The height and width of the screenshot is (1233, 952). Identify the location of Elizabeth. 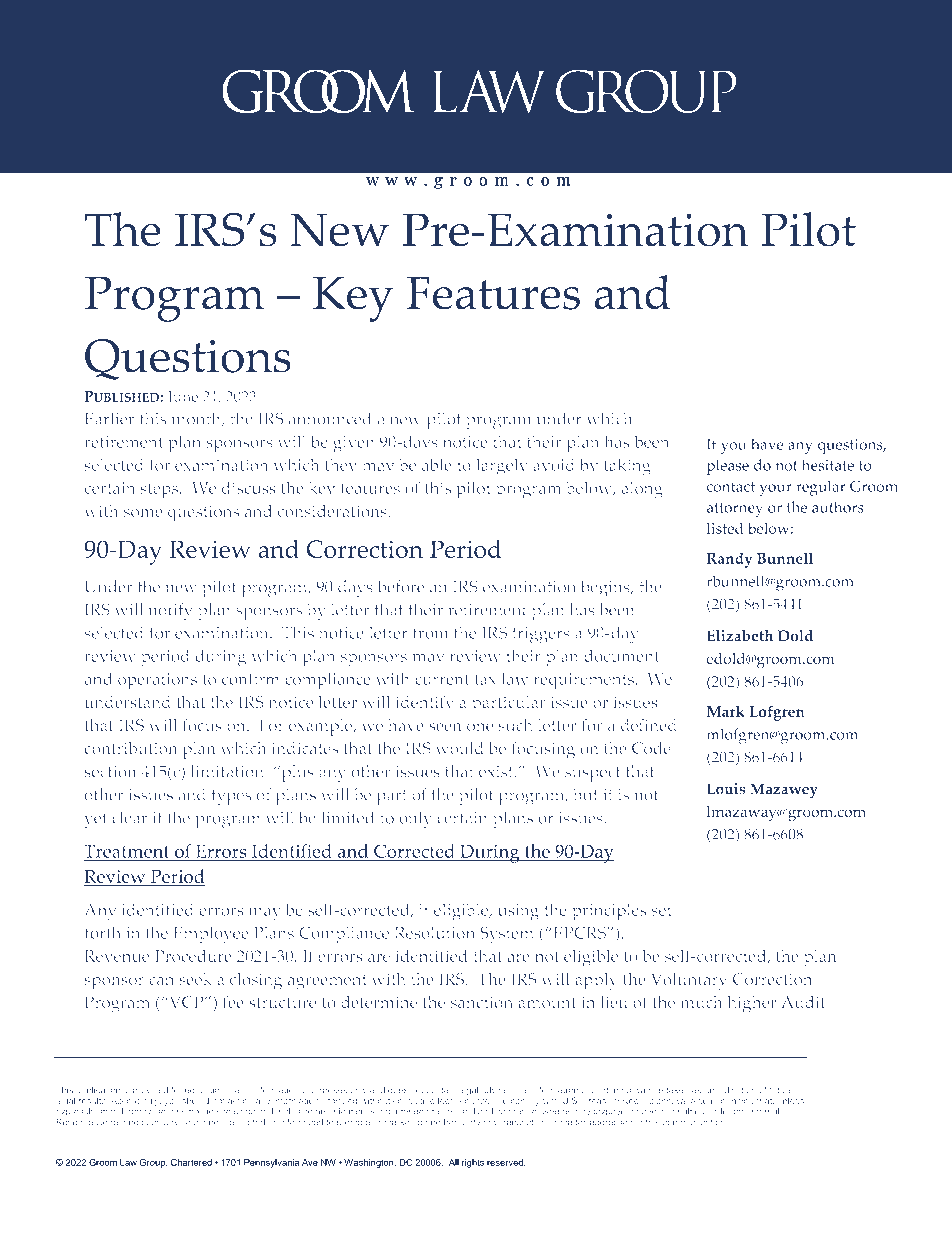
(740, 636).
